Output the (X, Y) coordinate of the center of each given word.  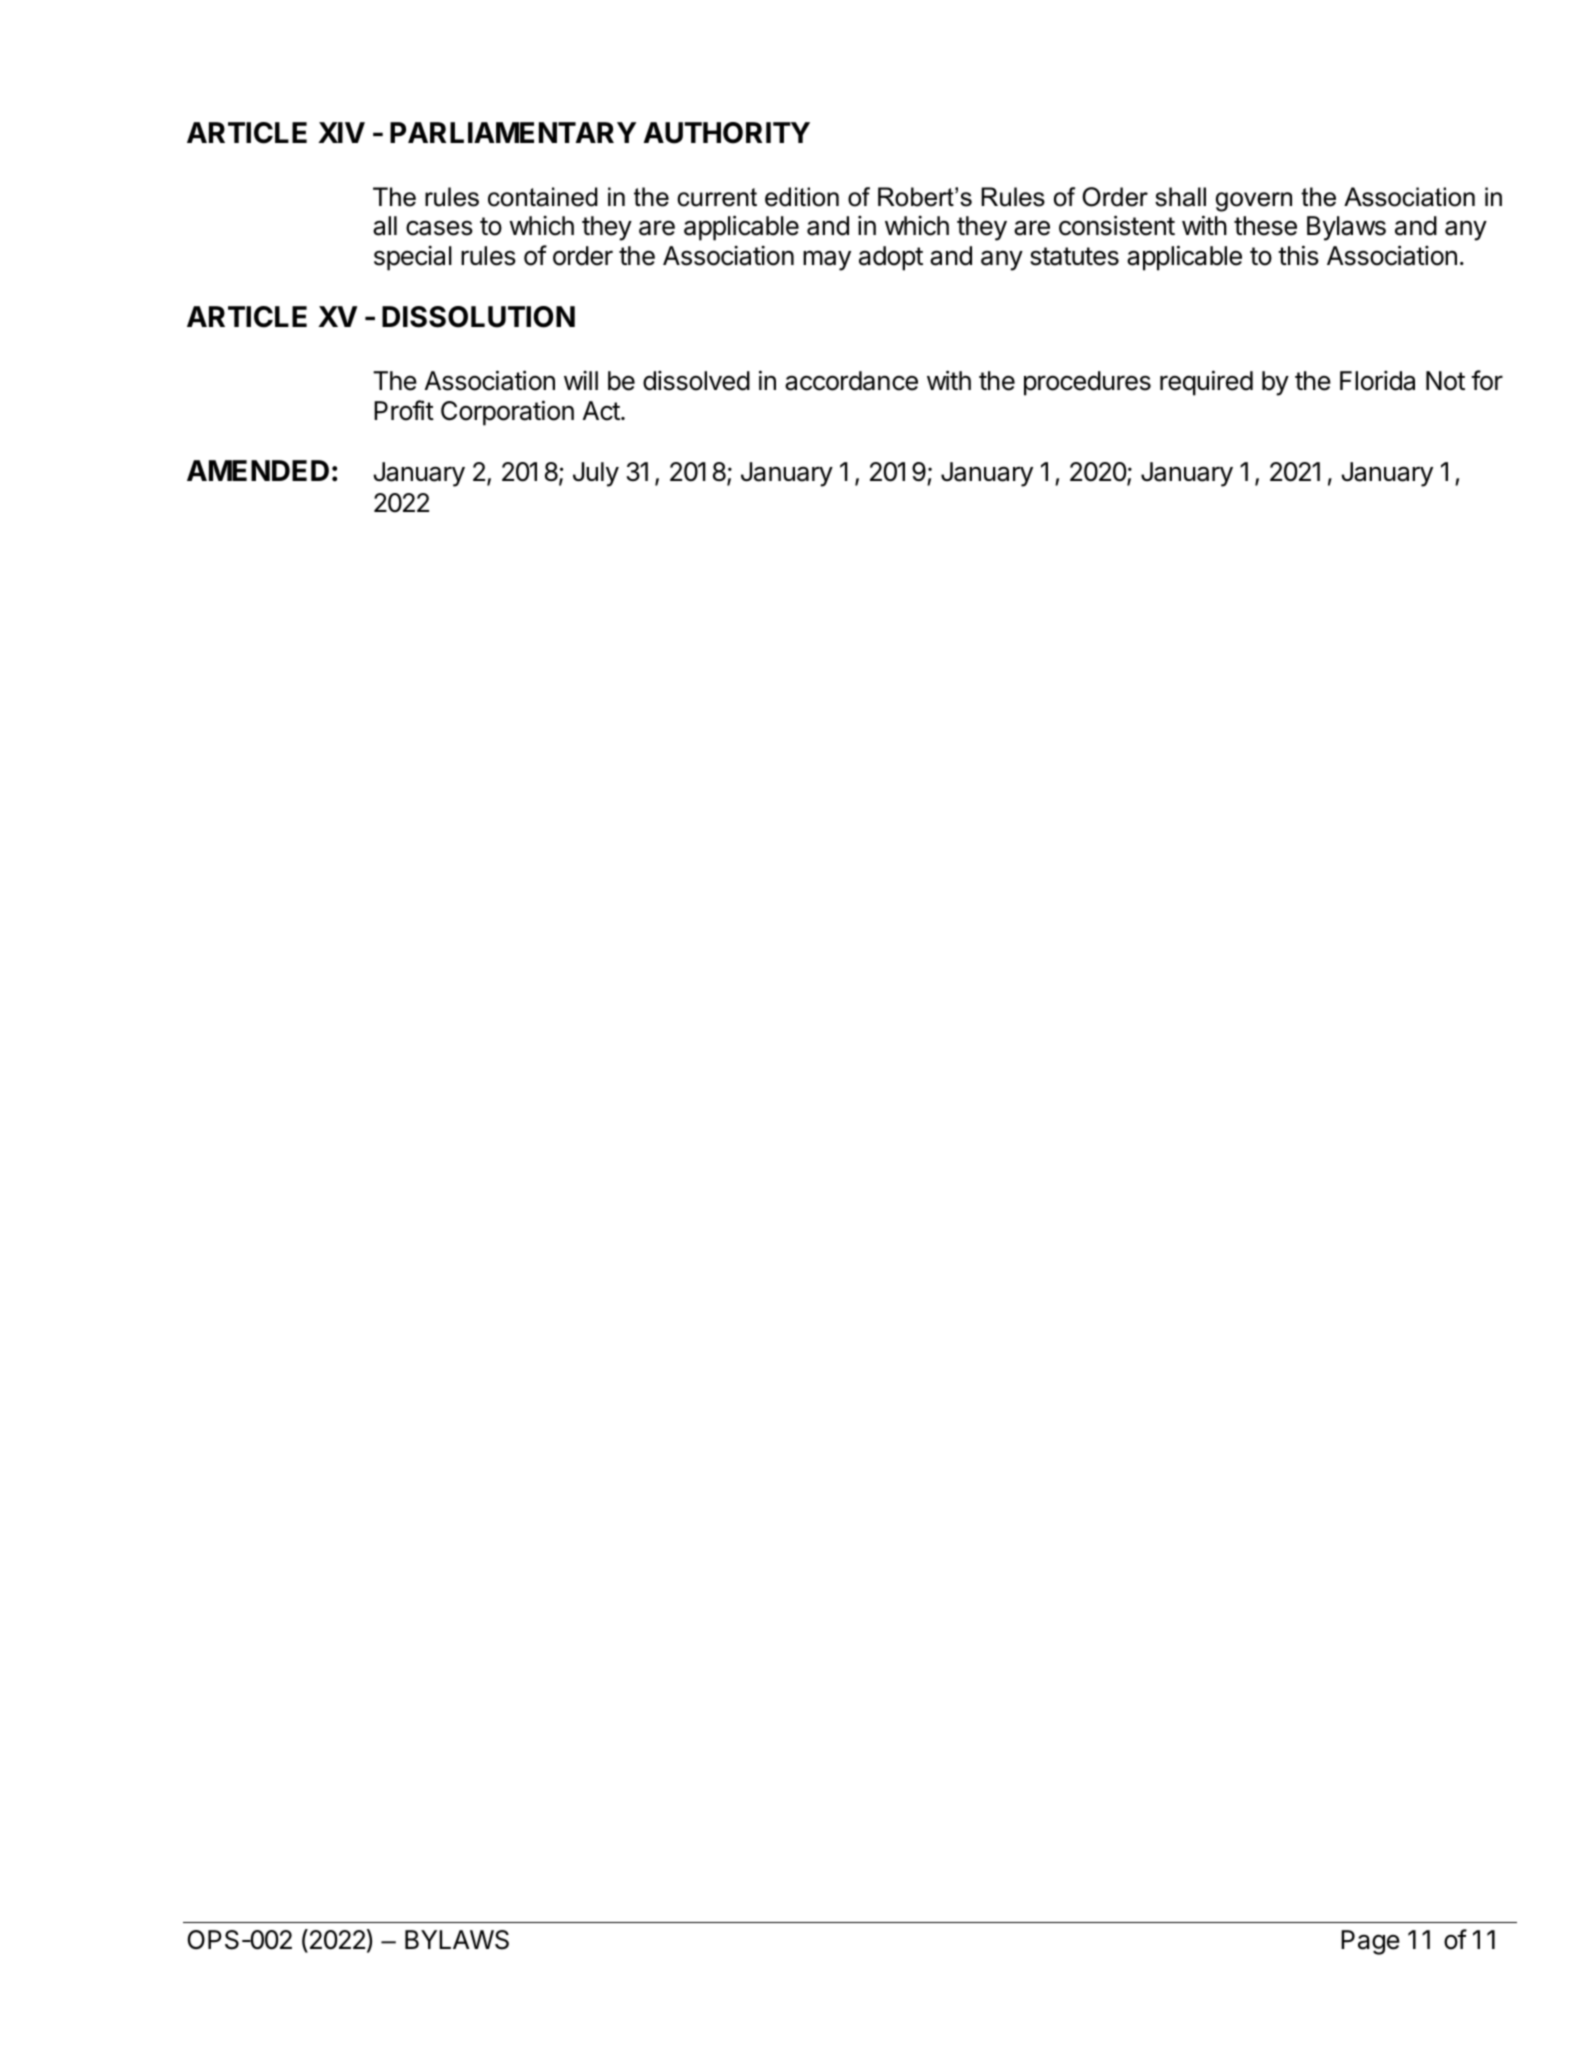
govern (1254, 202)
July (596, 474)
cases (439, 228)
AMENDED (258, 470)
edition (802, 197)
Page (1370, 1942)
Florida (1377, 381)
